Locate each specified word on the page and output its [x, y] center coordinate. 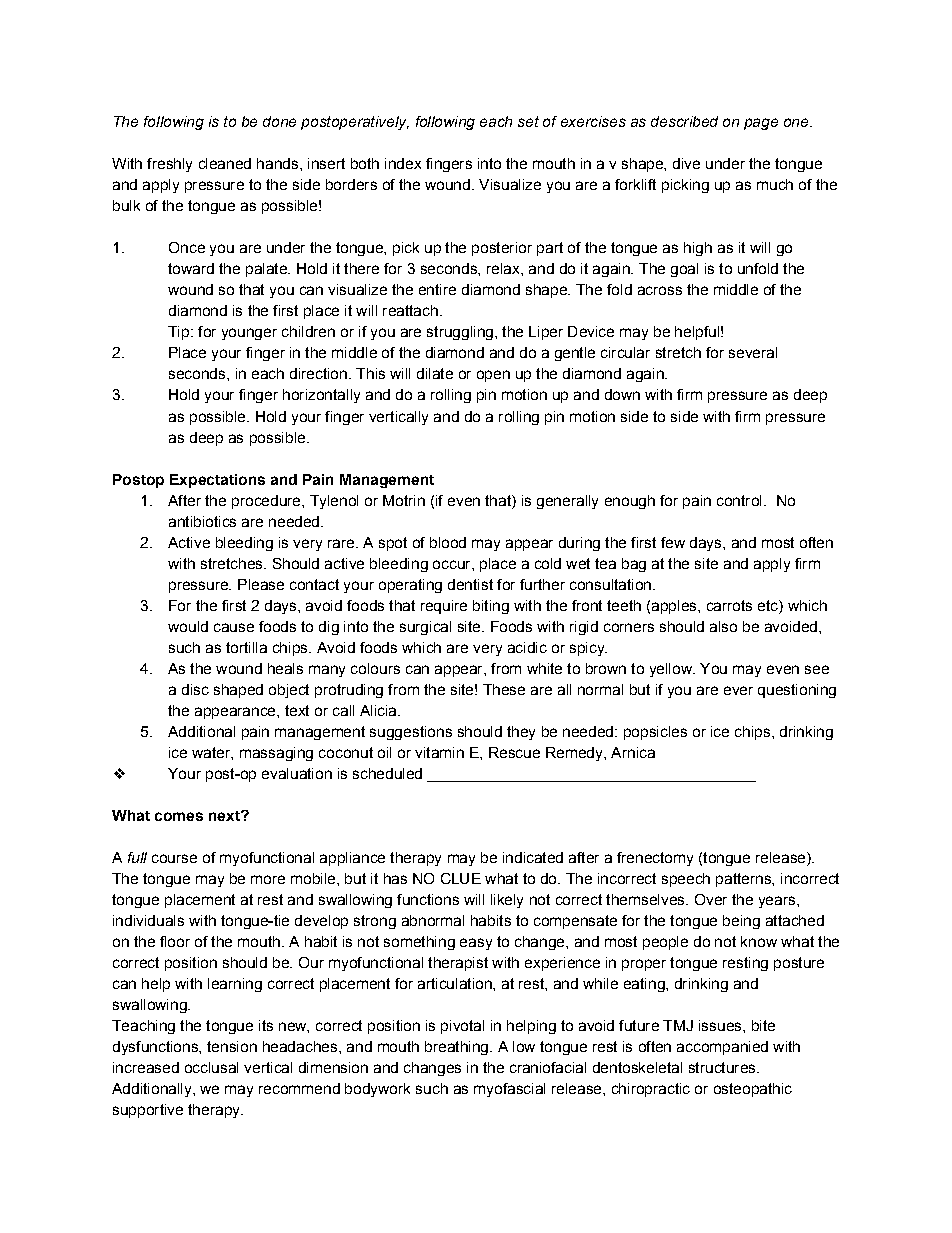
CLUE [461, 878]
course [174, 858]
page [761, 124]
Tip [178, 333]
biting [491, 607]
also [723, 626]
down [622, 394]
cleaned [225, 163]
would [188, 626]
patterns [744, 880]
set [528, 121]
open [493, 376]
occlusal [211, 1067]
